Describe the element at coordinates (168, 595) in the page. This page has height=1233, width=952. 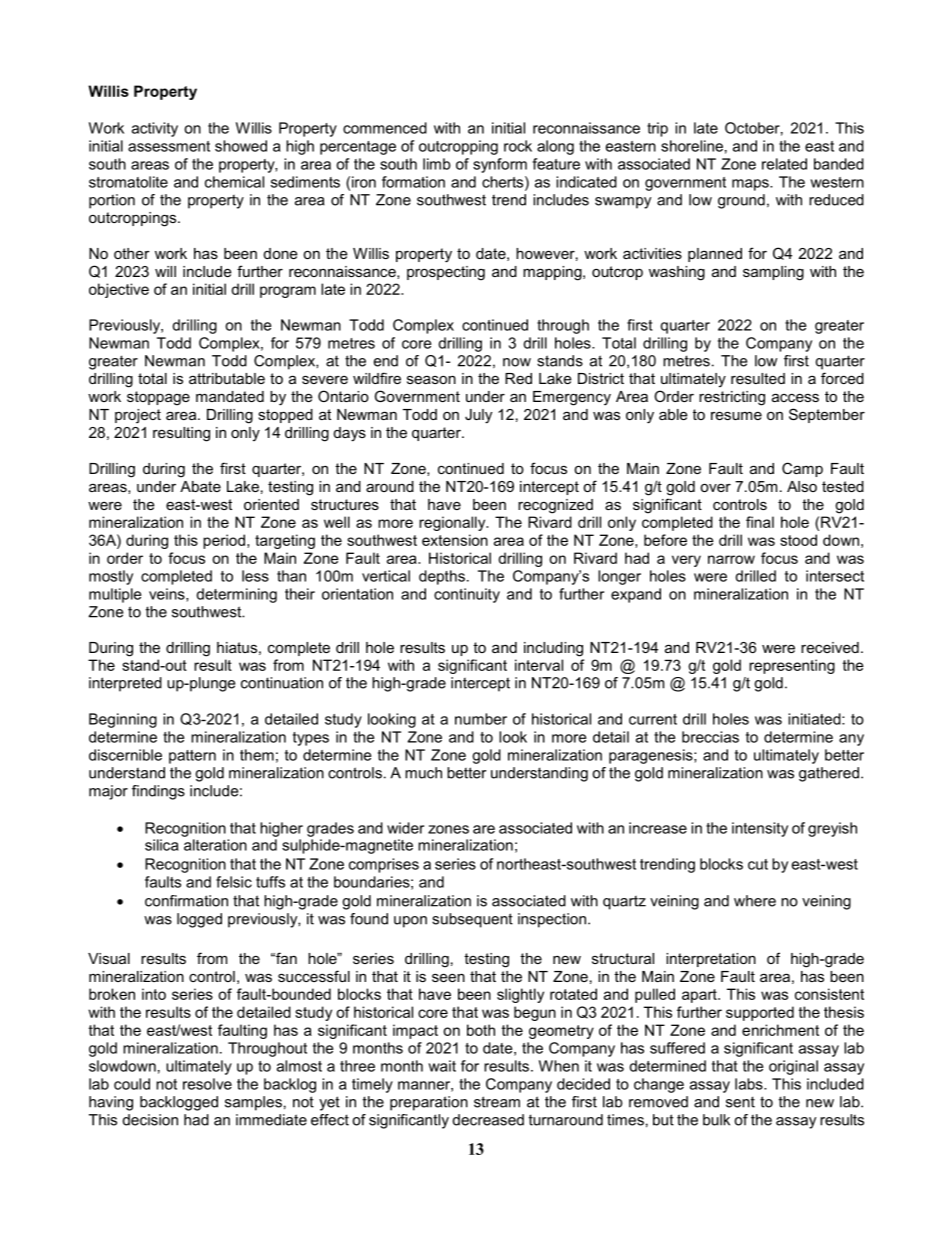
I see `veins` at that location.
